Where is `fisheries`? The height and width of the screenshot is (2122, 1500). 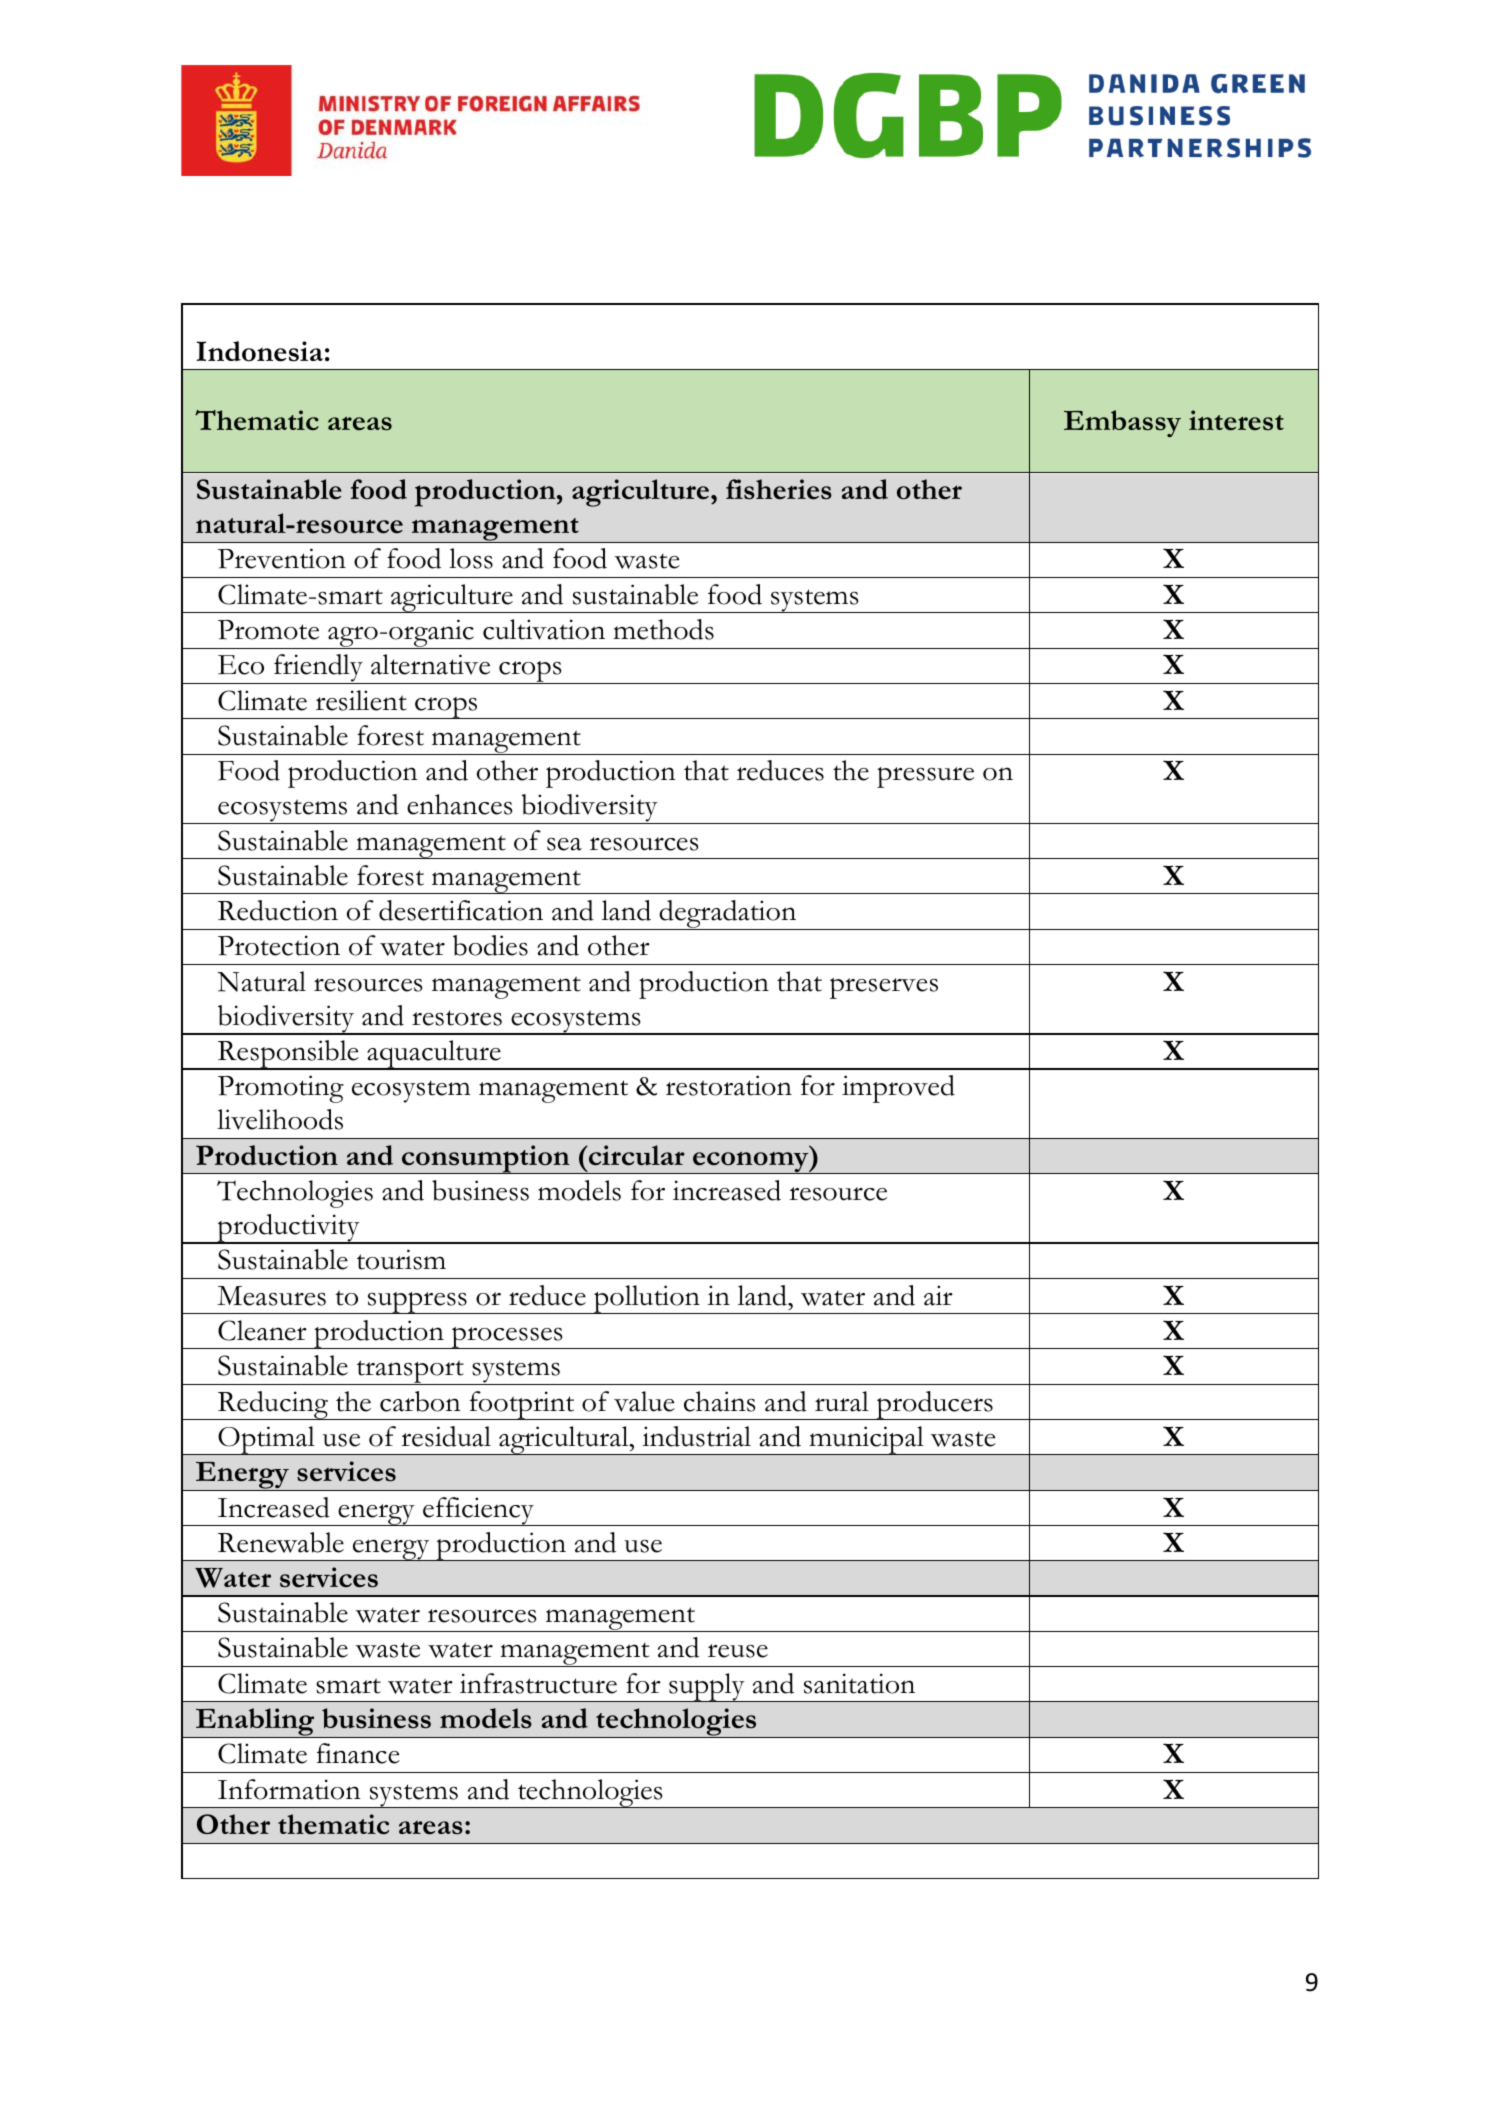
fisheries is located at coordinates (779, 489).
